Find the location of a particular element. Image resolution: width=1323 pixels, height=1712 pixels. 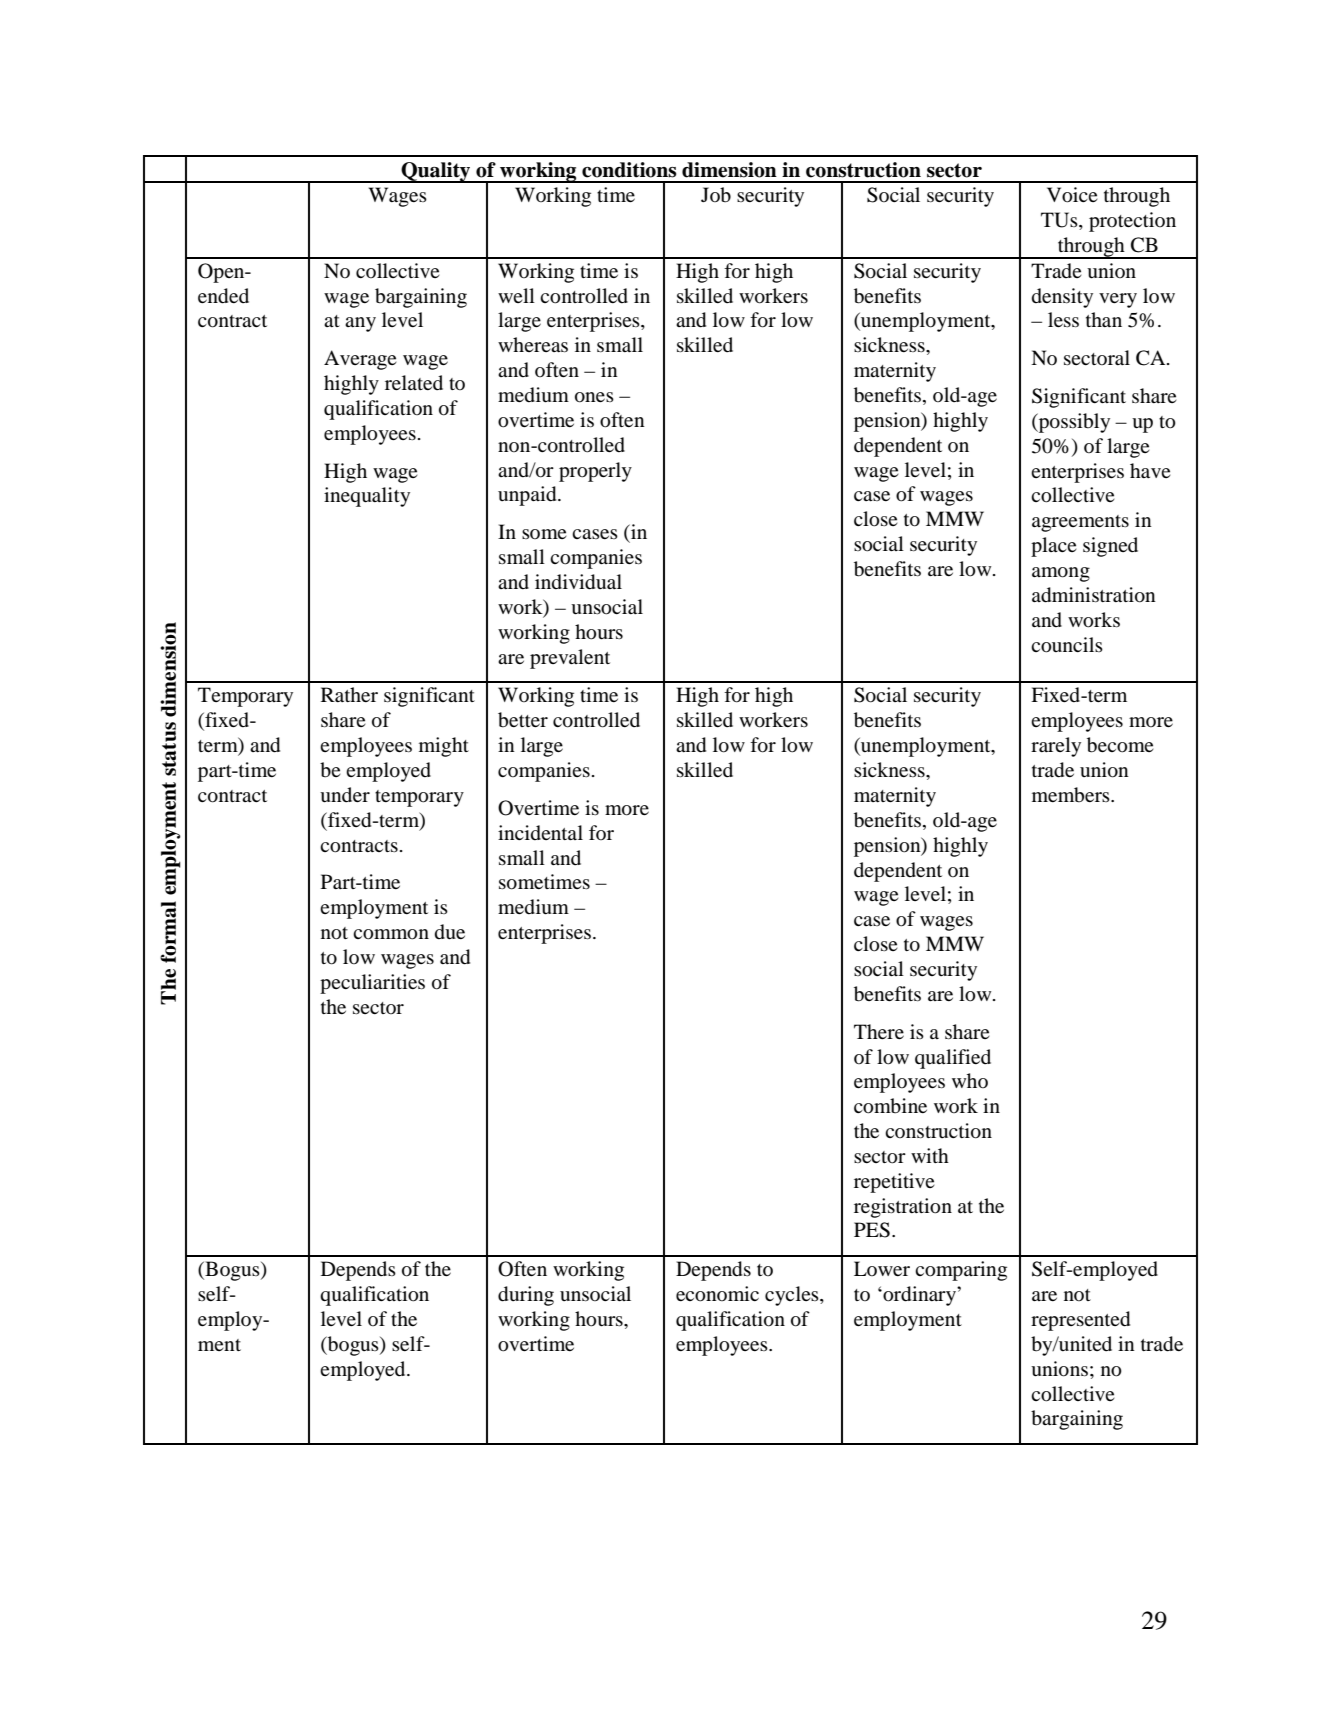

rarely is located at coordinates (1056, 747).
